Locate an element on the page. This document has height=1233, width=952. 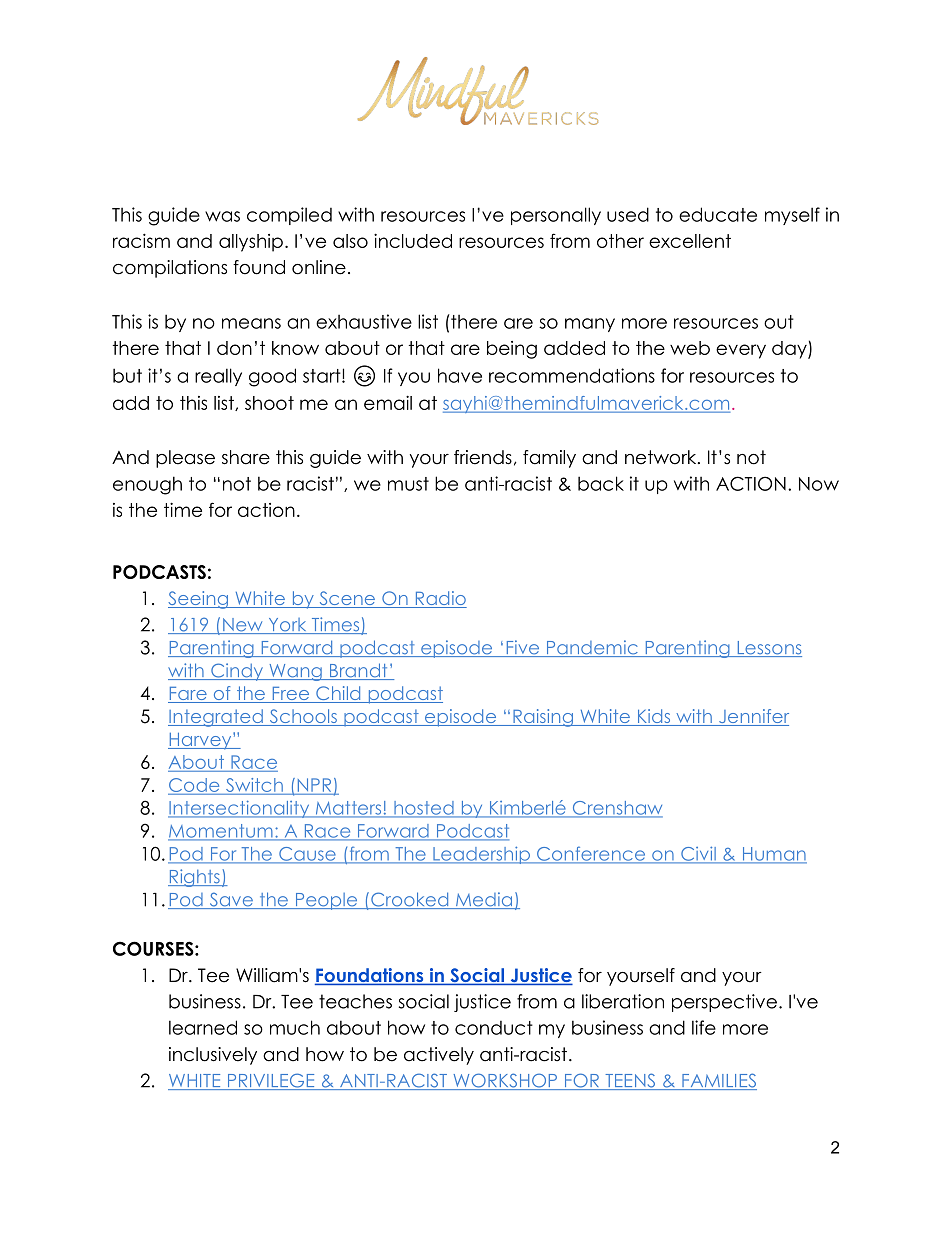
Cindy is located at coordinates (237, 672).
